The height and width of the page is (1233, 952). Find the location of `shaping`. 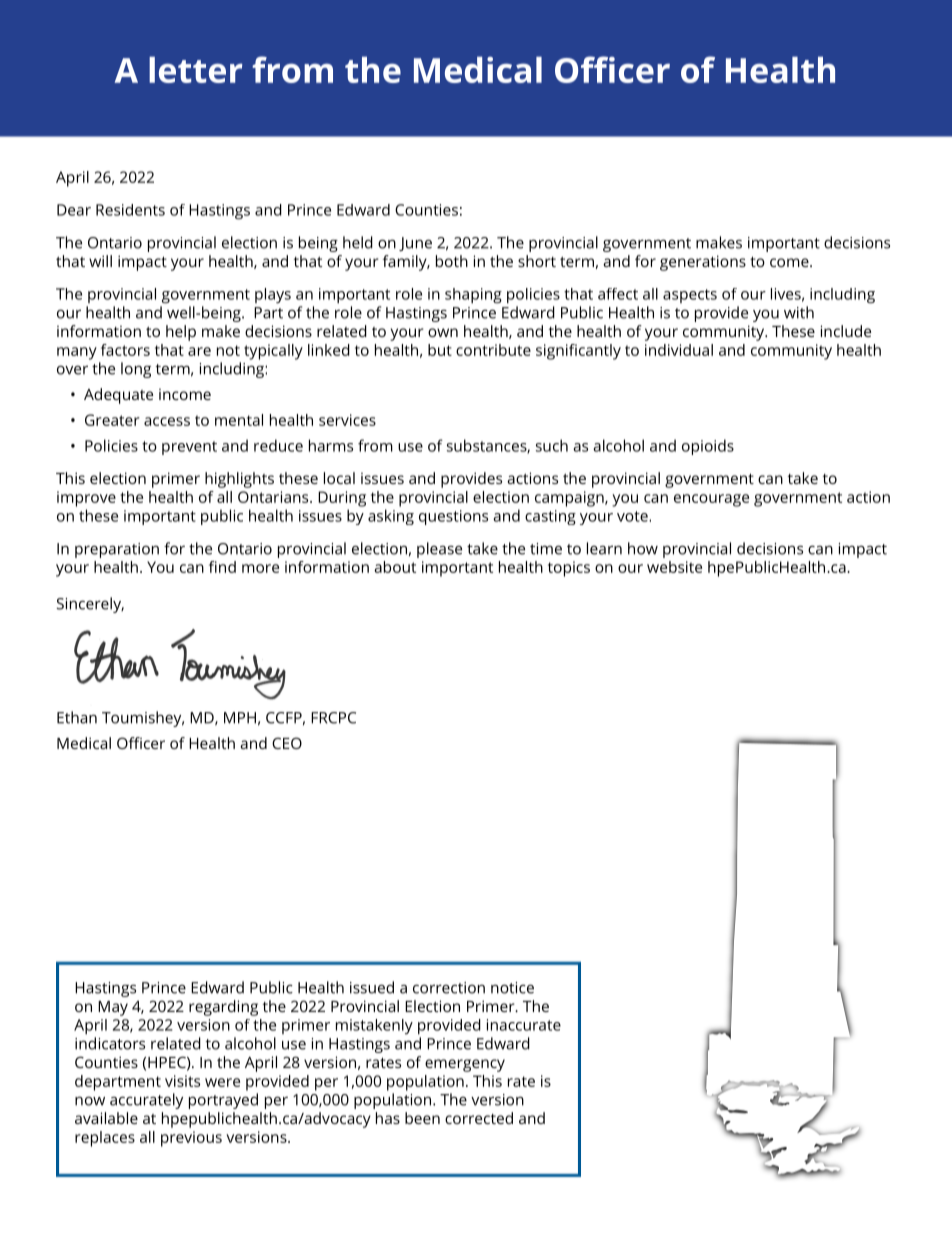

shaping is located at coordinates (473, 296).
